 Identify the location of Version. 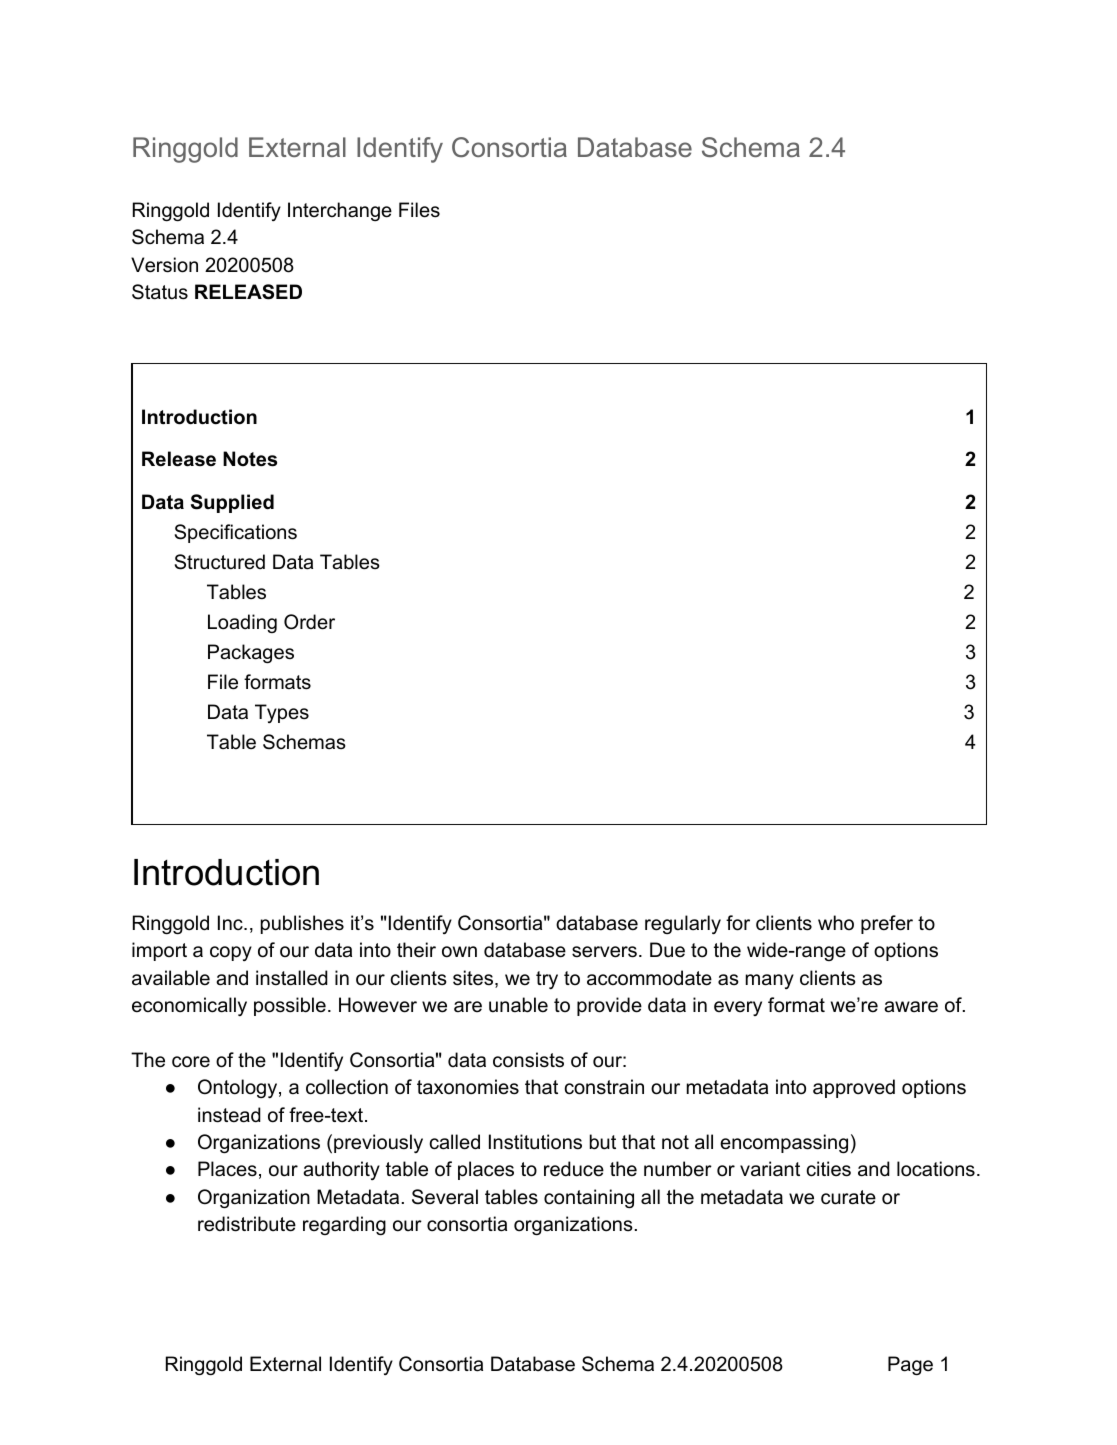
(164, 265).
